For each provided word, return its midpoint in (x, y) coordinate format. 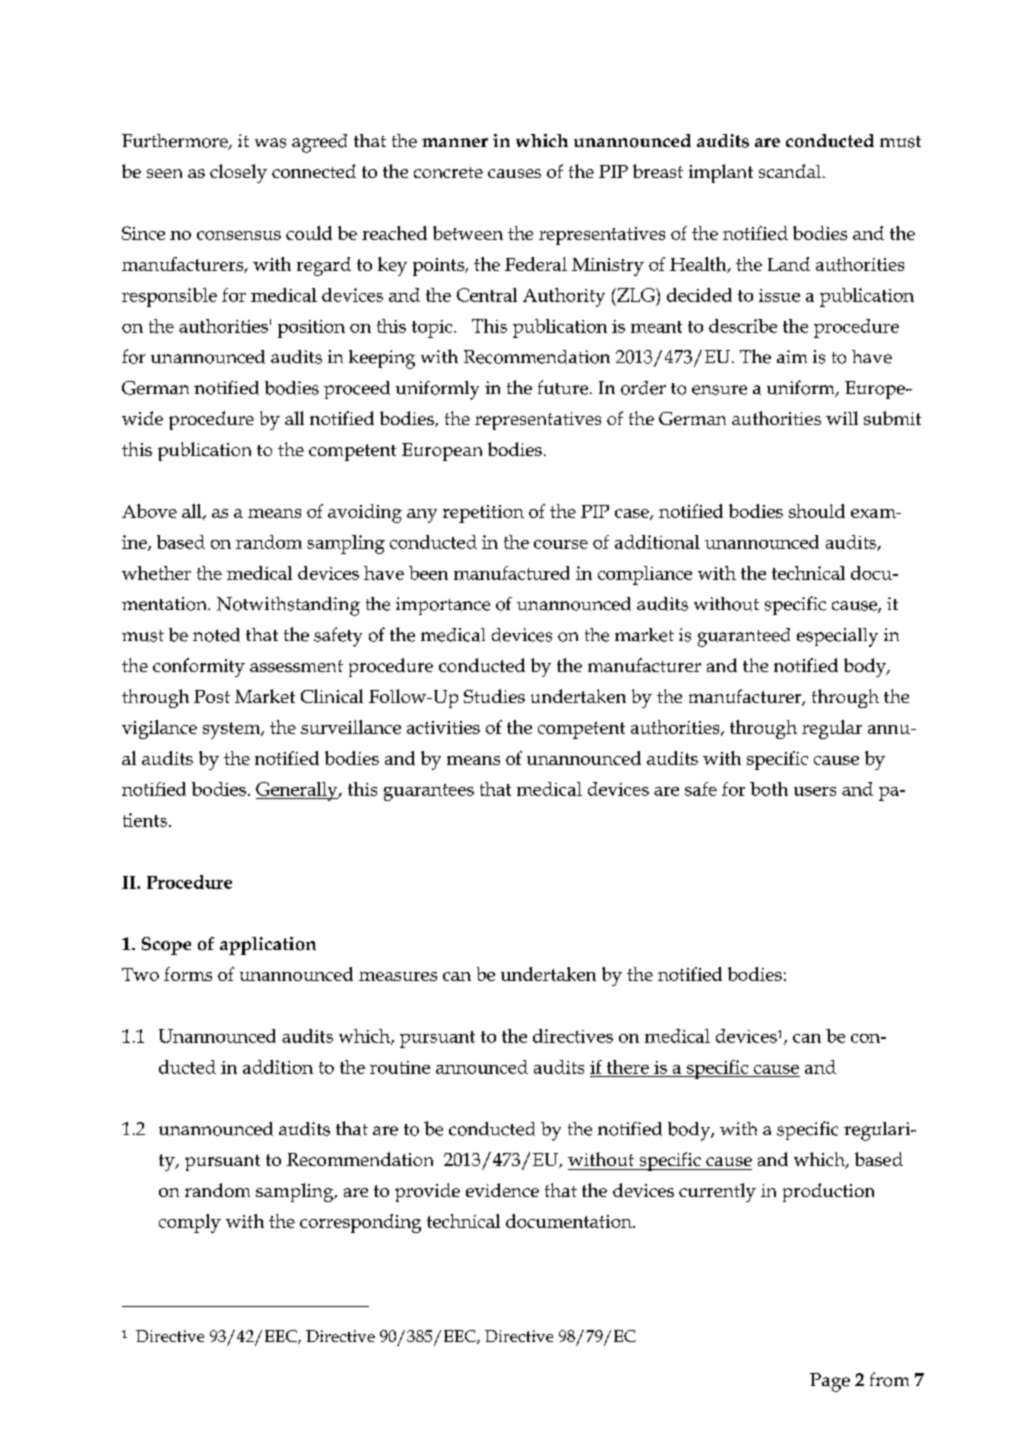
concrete (448, 172)
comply (190, 1223)
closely (238, 173)
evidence (502, 1190)
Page (830, 1382)
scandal (790, 171)
